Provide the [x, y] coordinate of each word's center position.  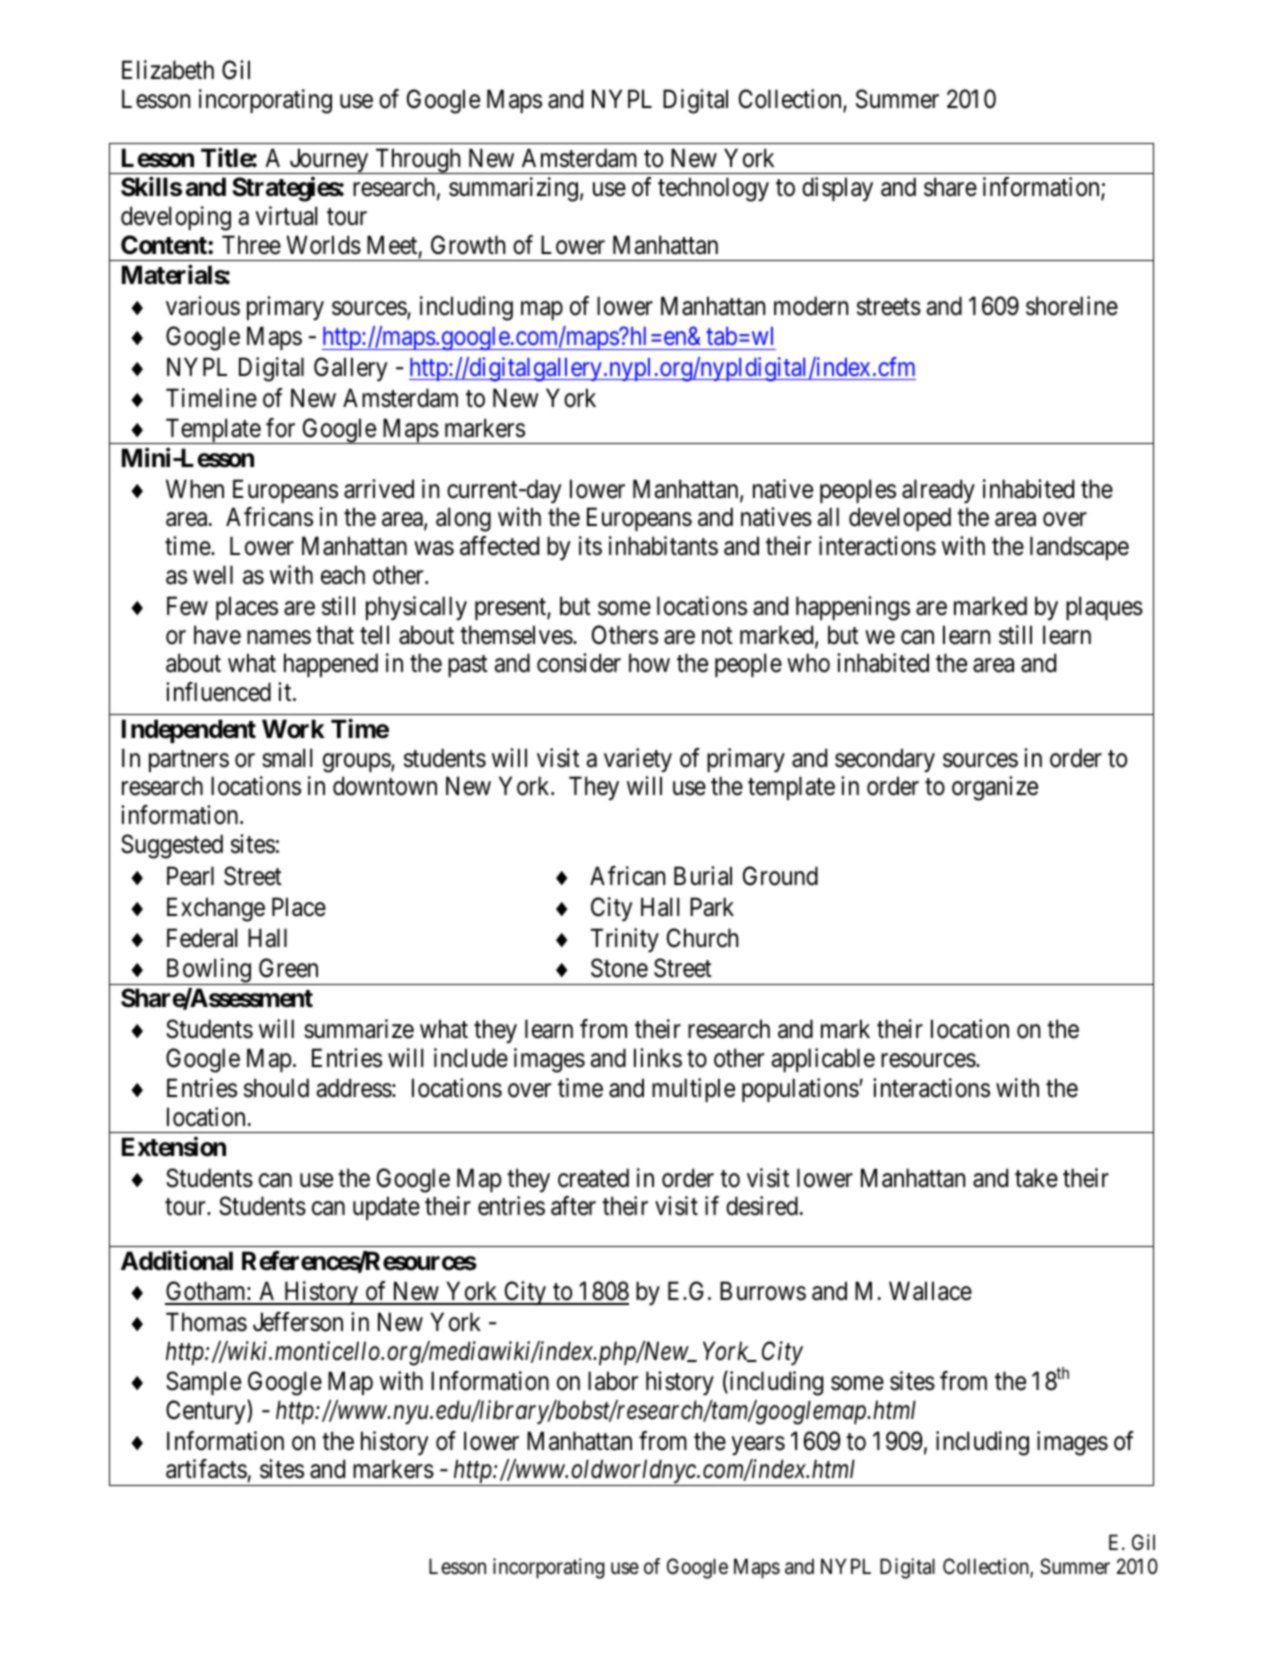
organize [995, 788]
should [276, 1088]
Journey [329, 161]
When [195, 489]
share [950, 187]
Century [207, 1412]
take [1036, 1178]
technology [713, 189]
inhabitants [663, 546]
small [287, 758]
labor [613, 1381]
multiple [693, 1090]
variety [638, 760]
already [938, 491]
